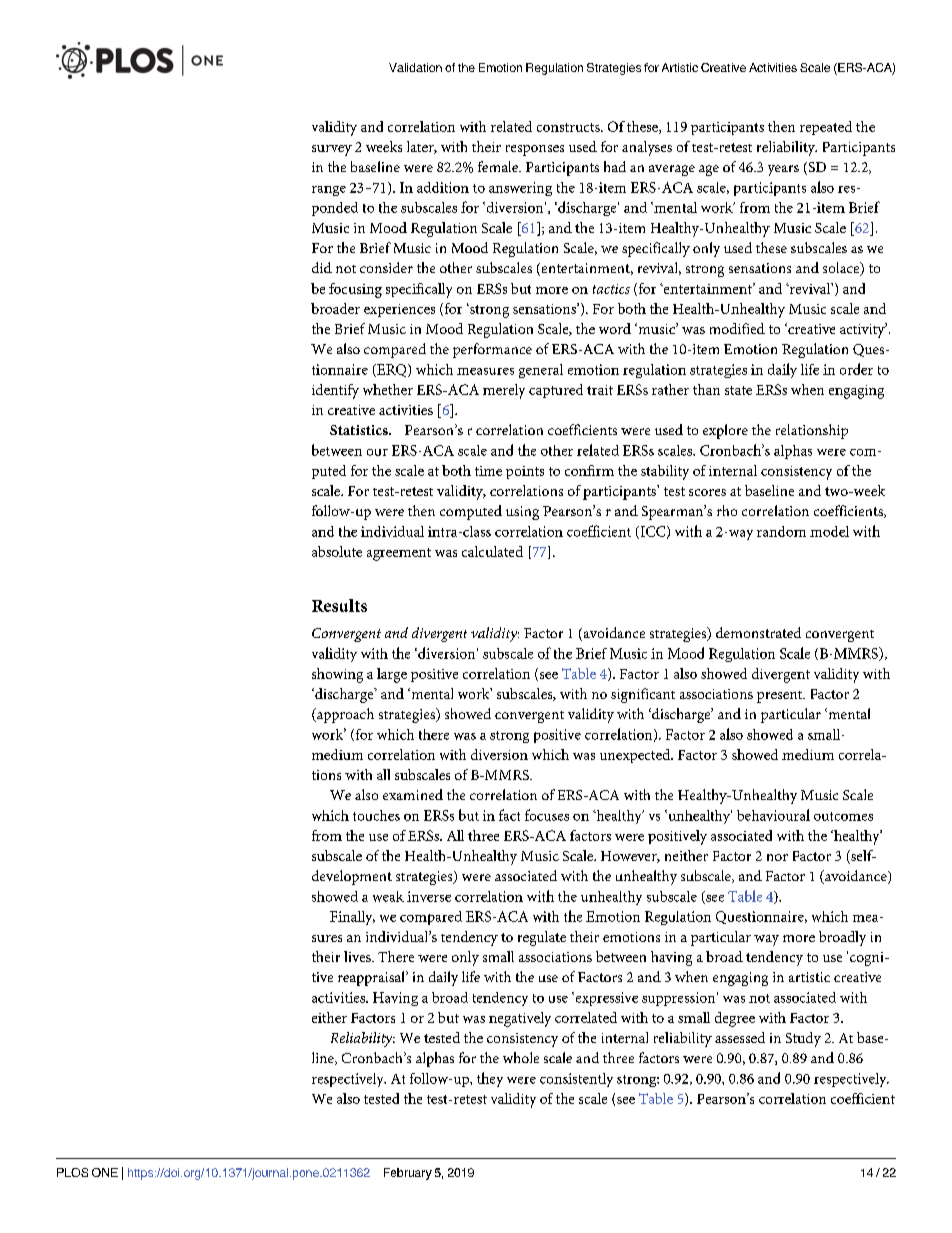 The width and height of the screenshot is (952, 1233). I want to click on inverse, so click(429, 896).
